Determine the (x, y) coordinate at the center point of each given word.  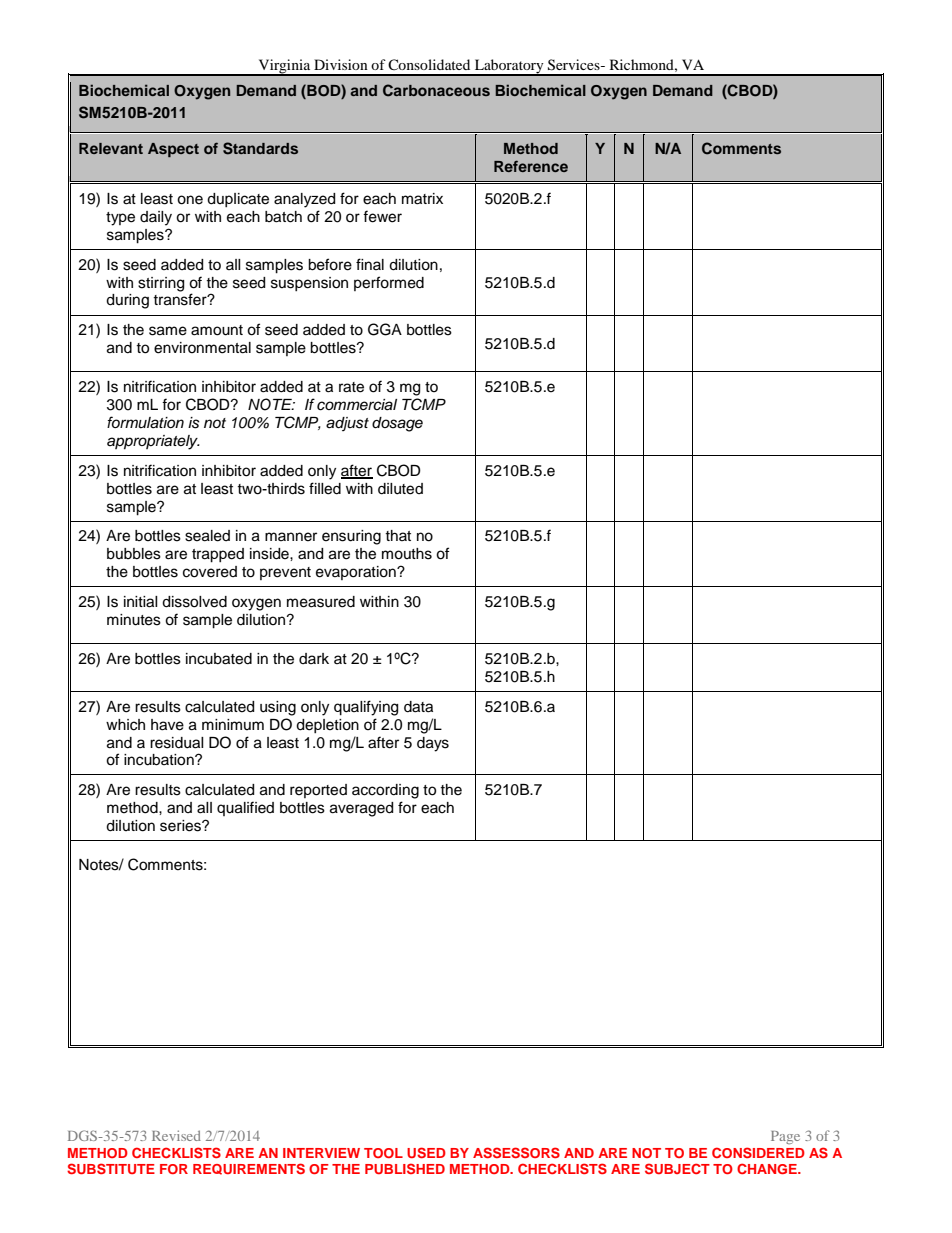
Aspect (173, 150)
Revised (176, 1135)
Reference (531, 166)
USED (426, 1152)
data (418, 707)
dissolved (194, 602)
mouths (407, 554)
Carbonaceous (436, 90)
